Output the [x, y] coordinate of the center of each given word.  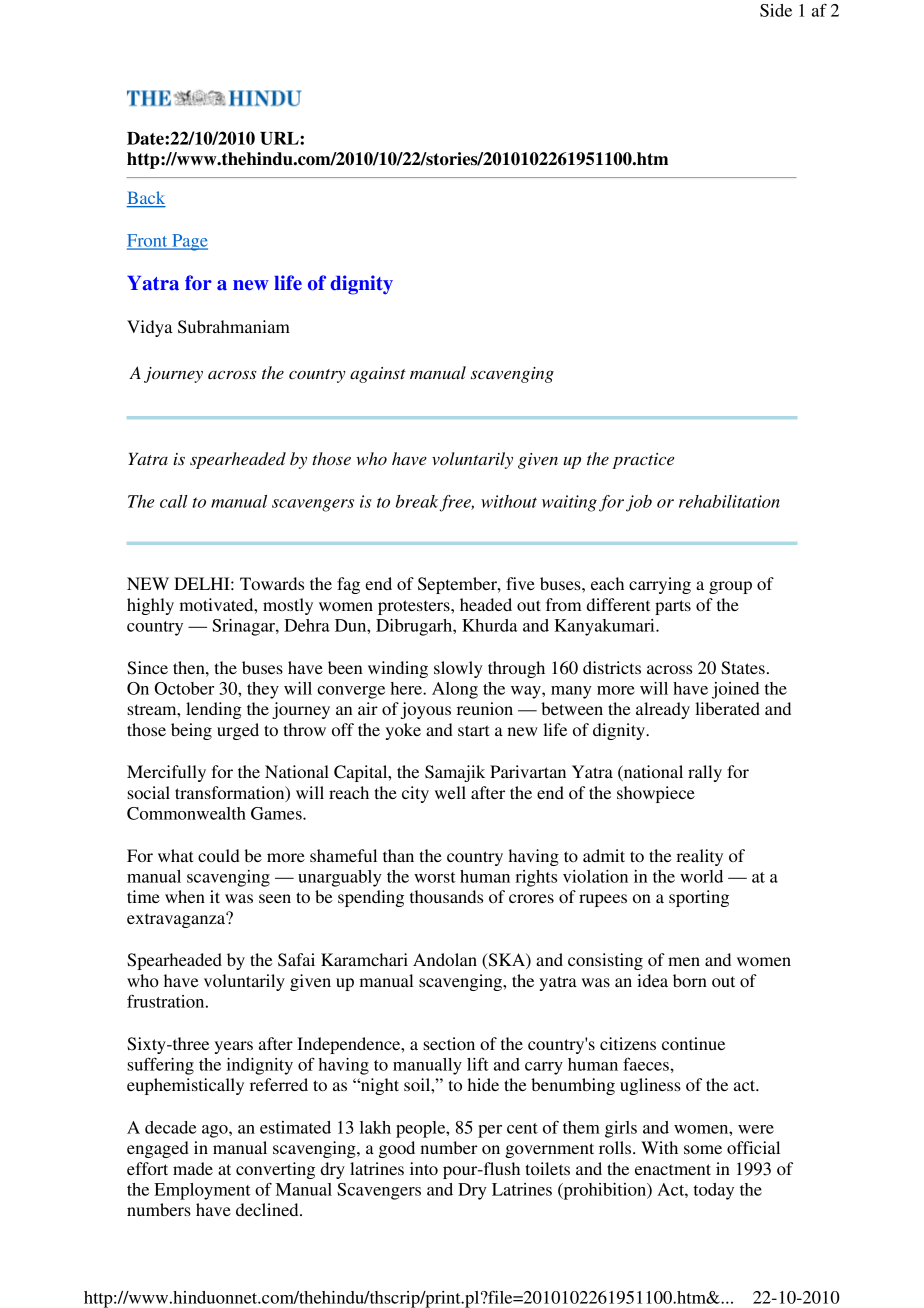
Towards [272, 583]
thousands [446, 896]
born [690, 980]
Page [189, 242]
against [378, 375]
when [185, 896]
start [473, 730]
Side [776, 10]
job [639, 503]
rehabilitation [729, 501]
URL [280, 138]
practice [643, 461]
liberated [727, 708]
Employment [202, 1191]
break [418, 502]
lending [214, 710]
